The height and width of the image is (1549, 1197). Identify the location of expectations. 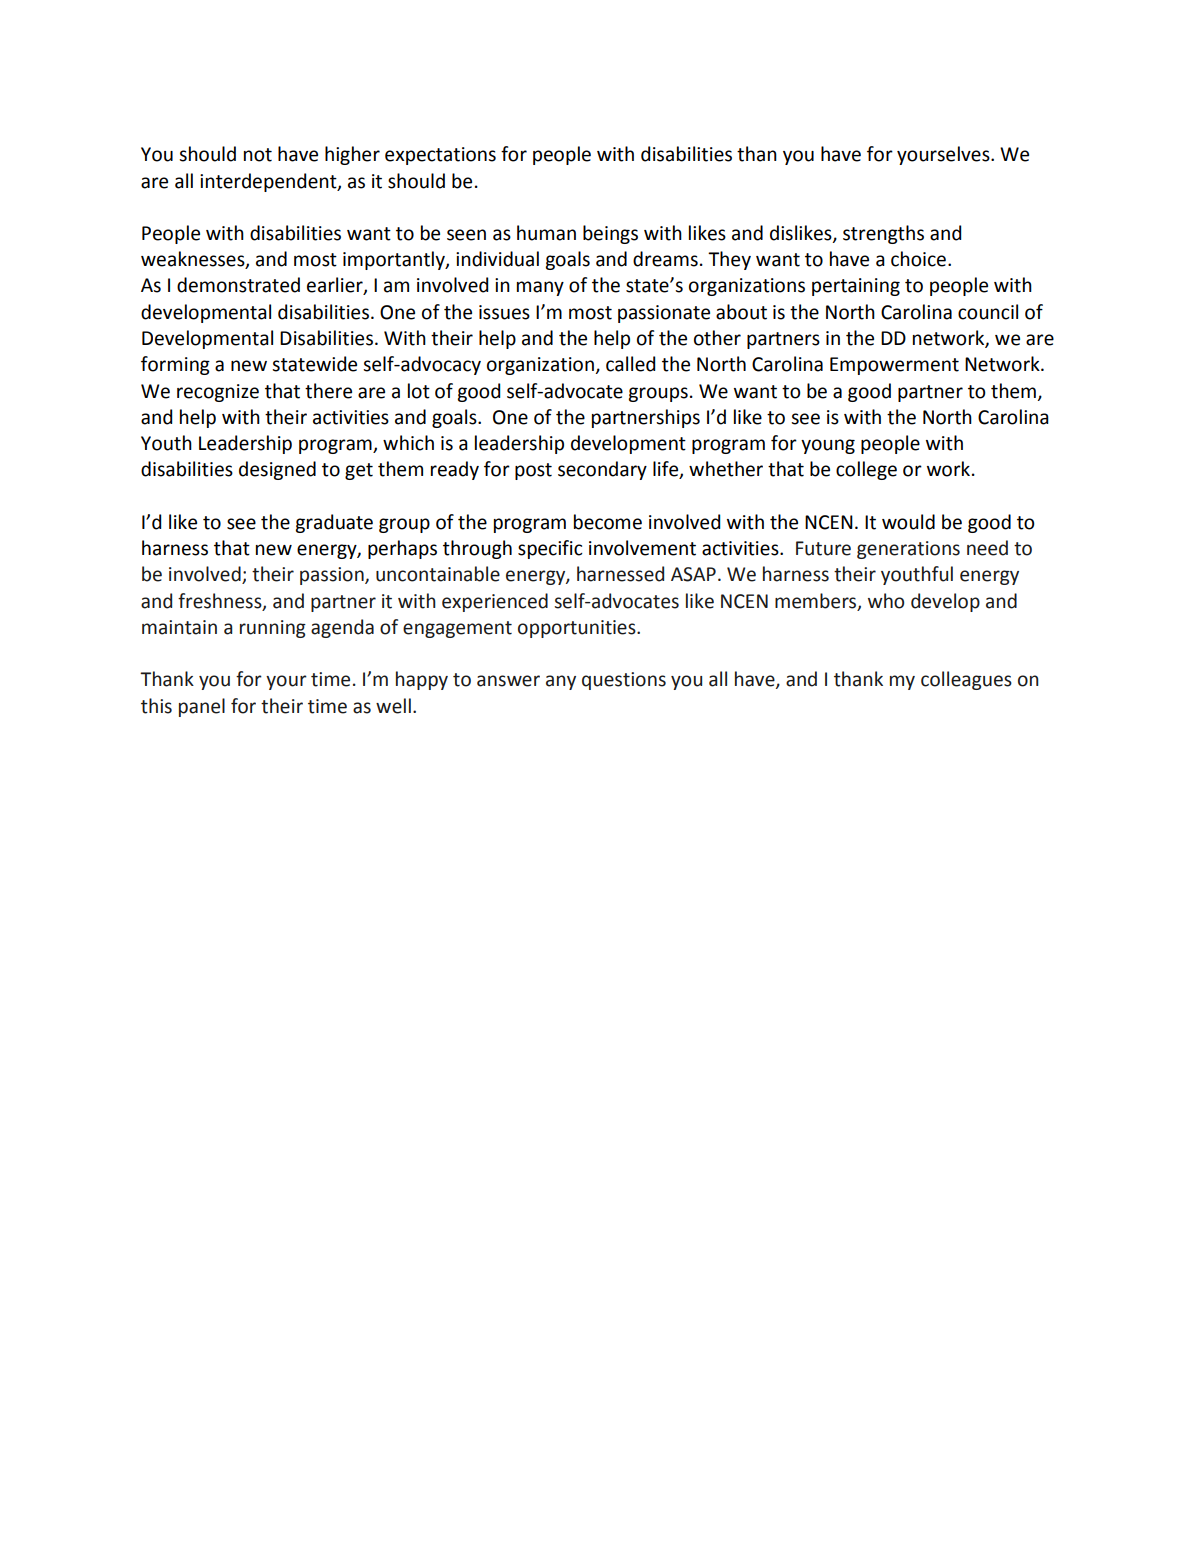
(440, 156).
